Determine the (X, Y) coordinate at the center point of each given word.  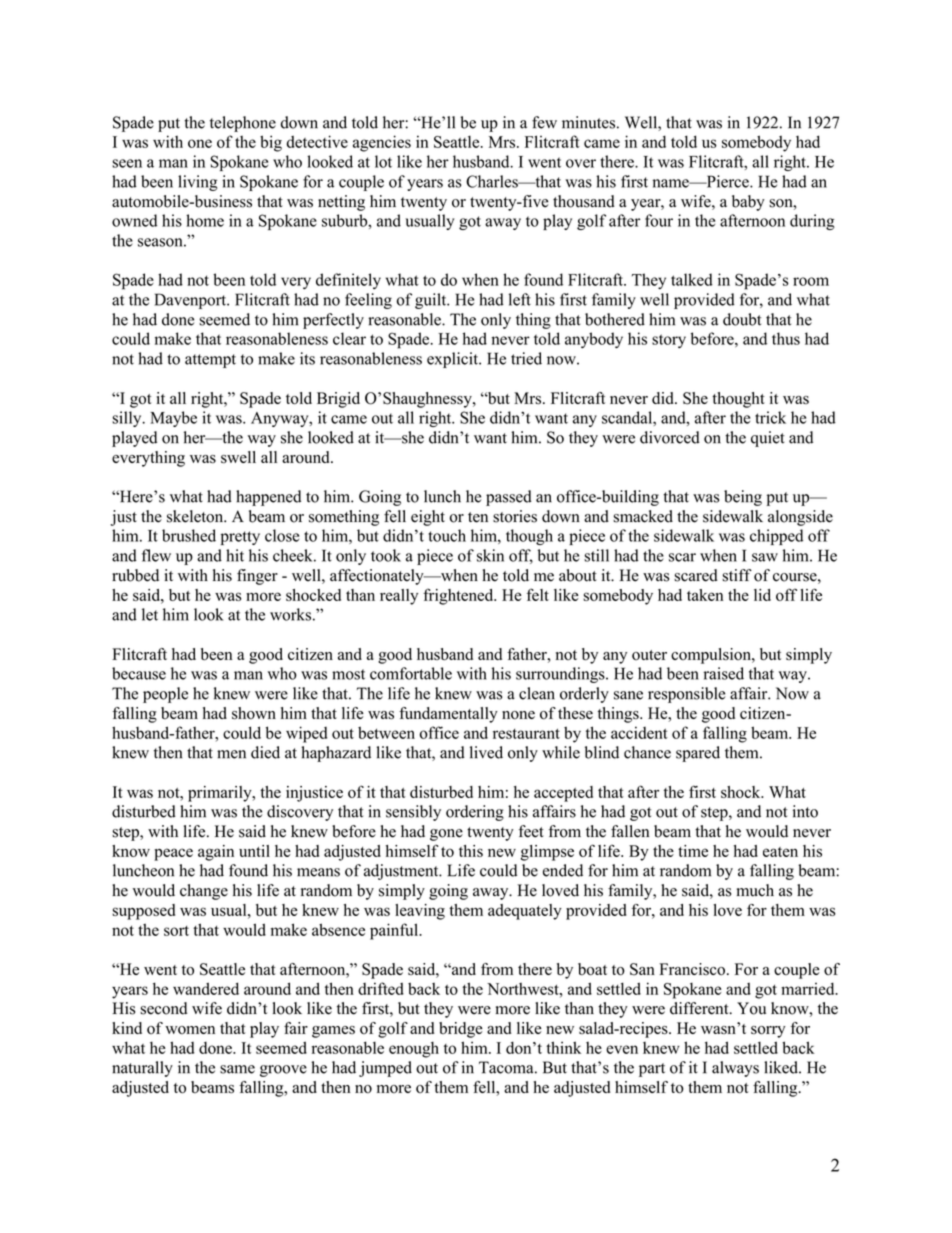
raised (723, 673)
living (198, 183)
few (544, 122)
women (190, 1030)
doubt (742, 319)
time (693, 851)
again (216, 853)
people (165, 695)
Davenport (191, 301)
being (743, 498)
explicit (454, 360)
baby (748, 203)
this (471, 851)
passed (509, 498)
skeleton (196, 516)
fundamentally (448, 715)
